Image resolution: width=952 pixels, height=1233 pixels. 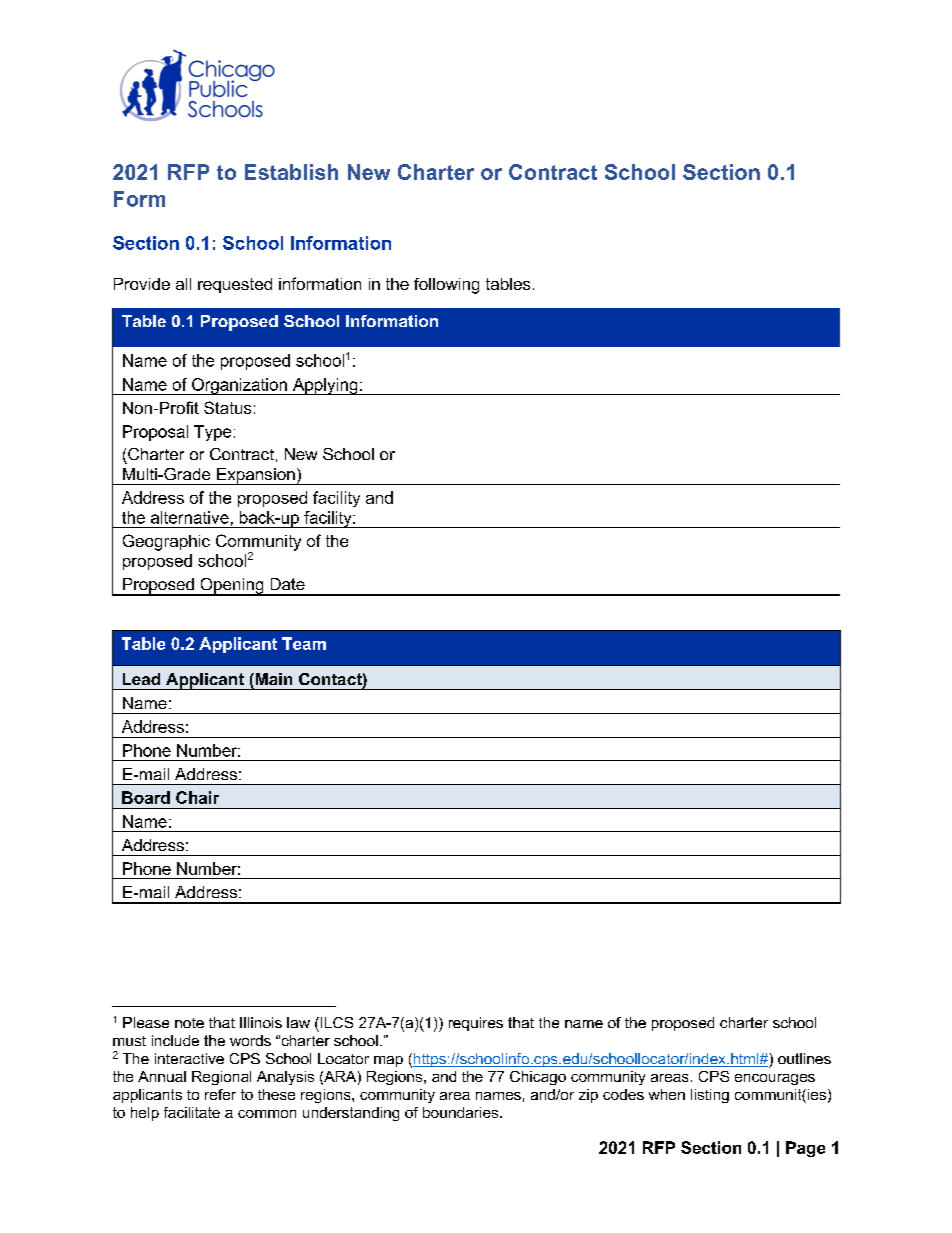 What do you see at coordinates (192, 1112) in the document?
I see `facilitate` at bounding box center [192, 1112].
